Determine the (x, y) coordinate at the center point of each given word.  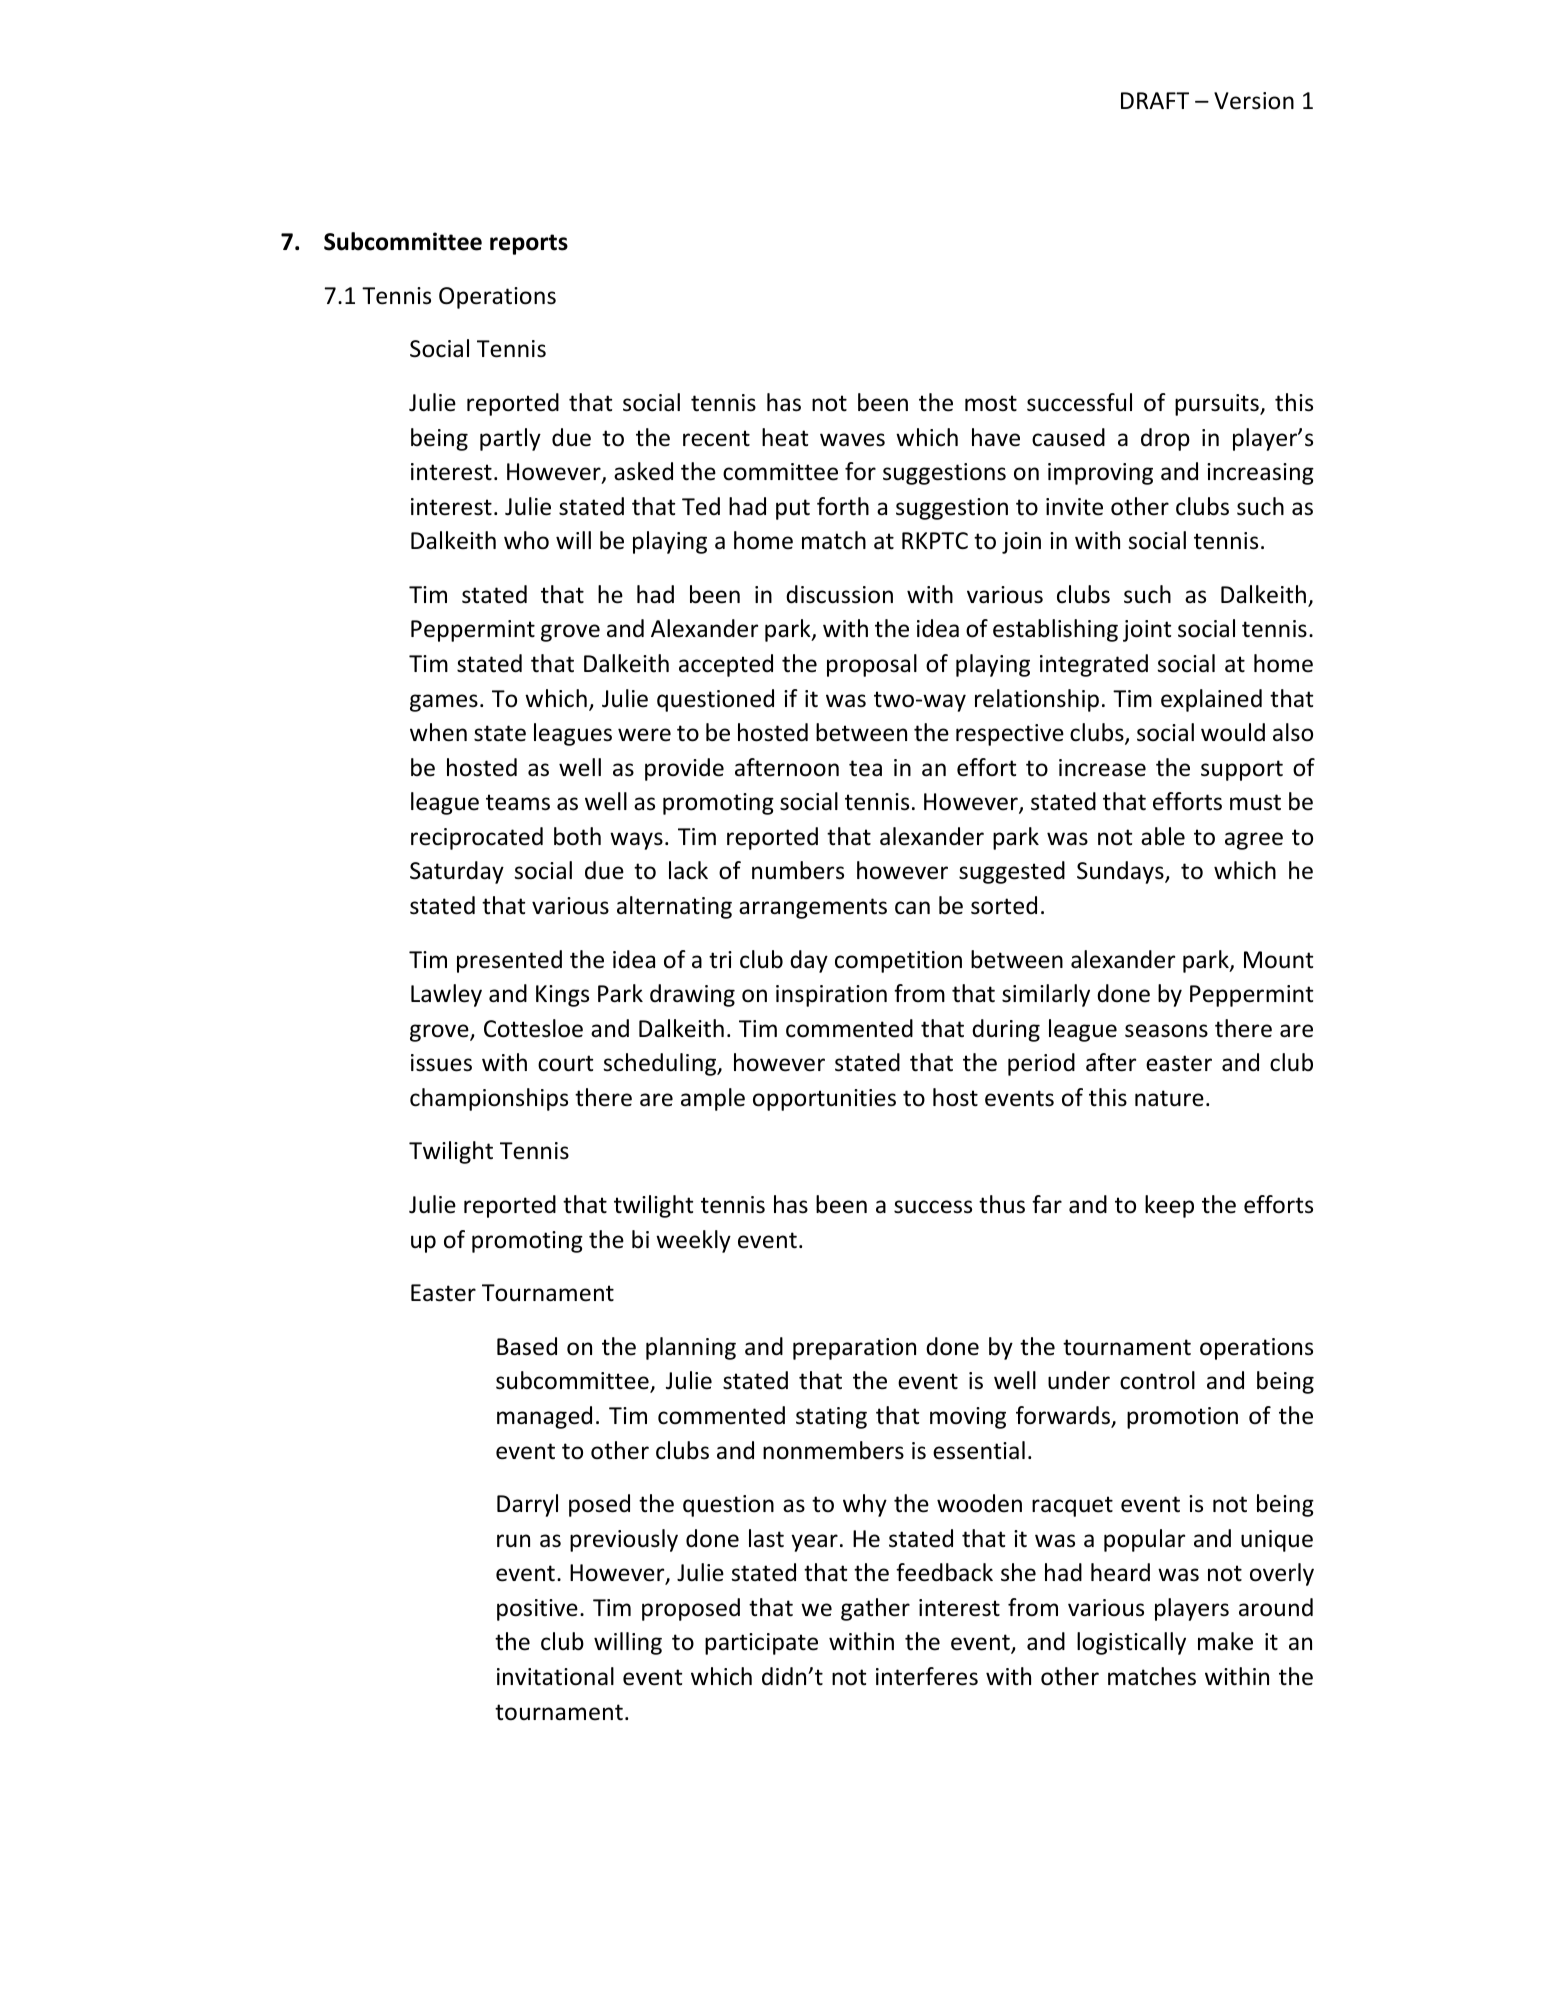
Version (1254, 101)
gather (875, 1609)
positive (537, 1610)
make (1225, 1641)
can (912, 908)
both (577, 836)
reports (529, 244)
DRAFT (1155, 100)
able (1163, 836)
